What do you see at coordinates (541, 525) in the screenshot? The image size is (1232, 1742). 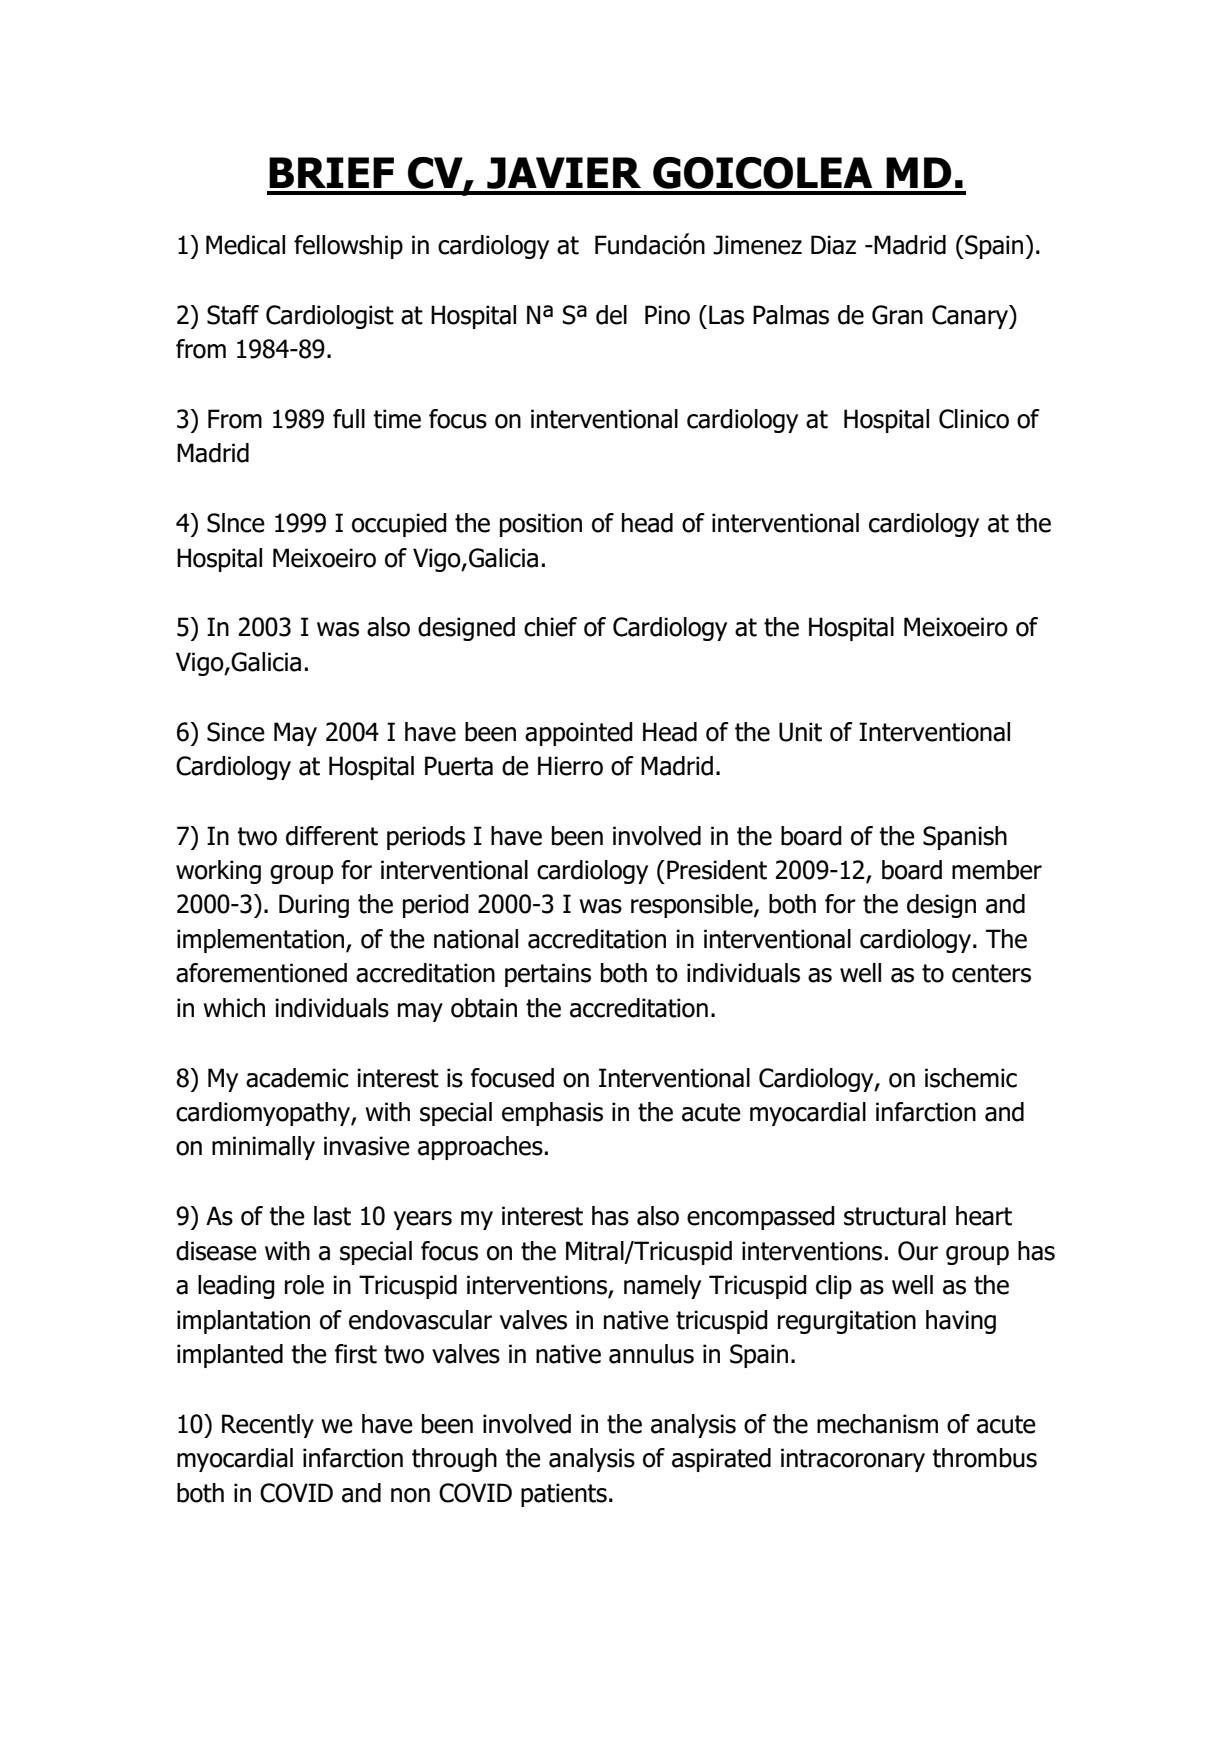 I see `position` at bounding box center [541, 525].
